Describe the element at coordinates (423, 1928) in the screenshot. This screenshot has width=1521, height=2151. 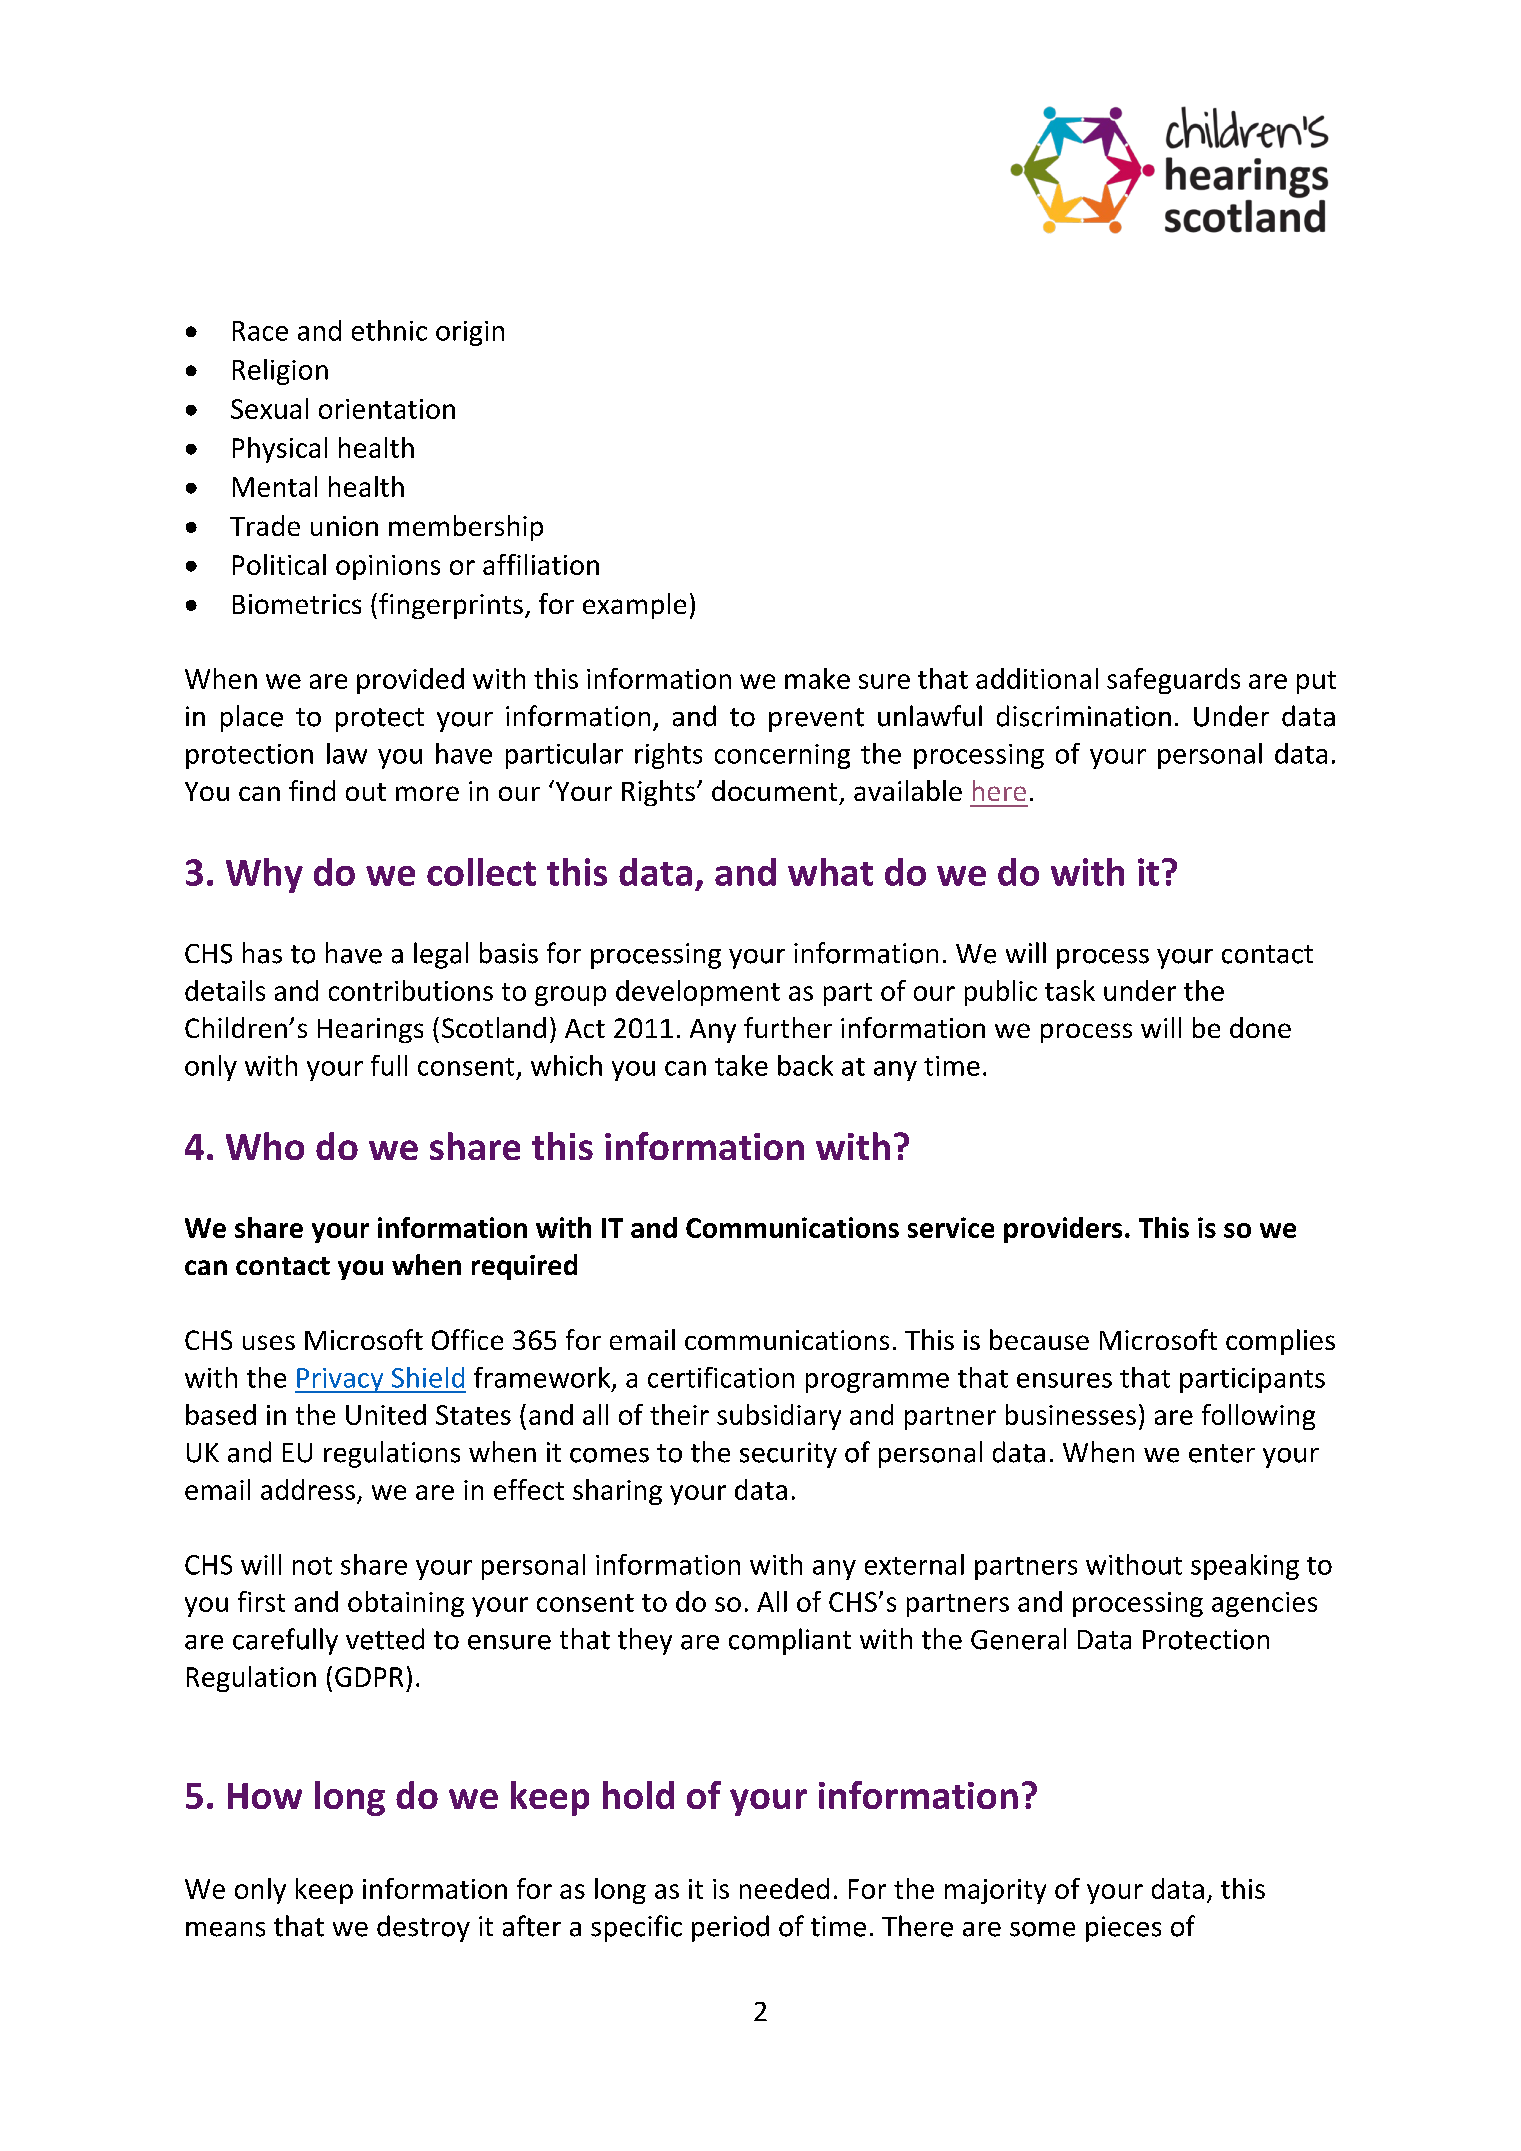
I see `destroy` at that location.
